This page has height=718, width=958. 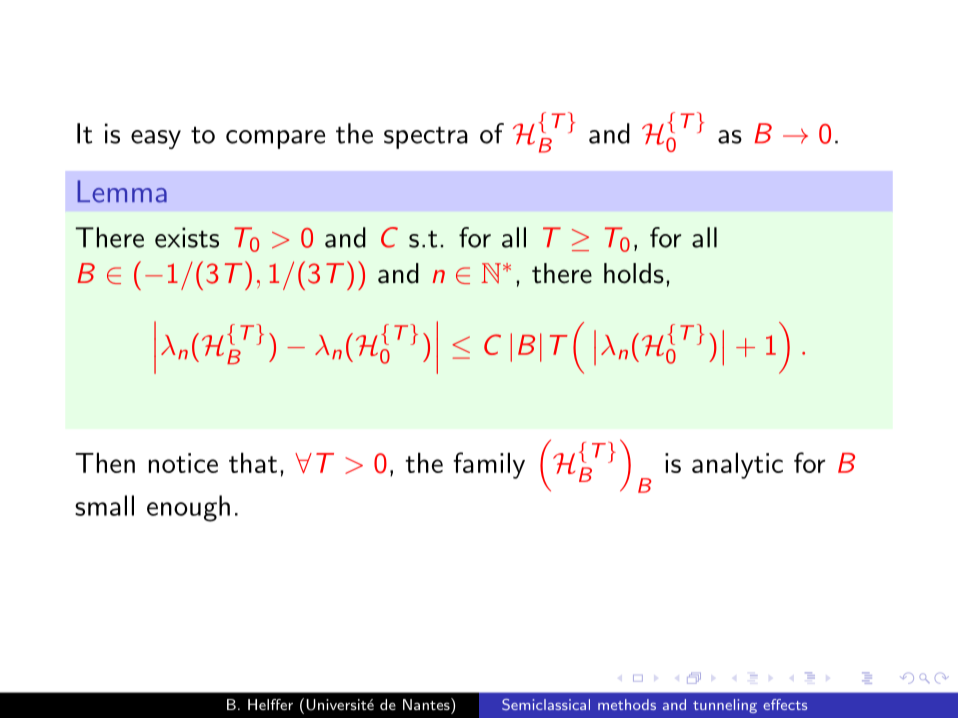 I want to click on holds, so click(x=634, y=273).
